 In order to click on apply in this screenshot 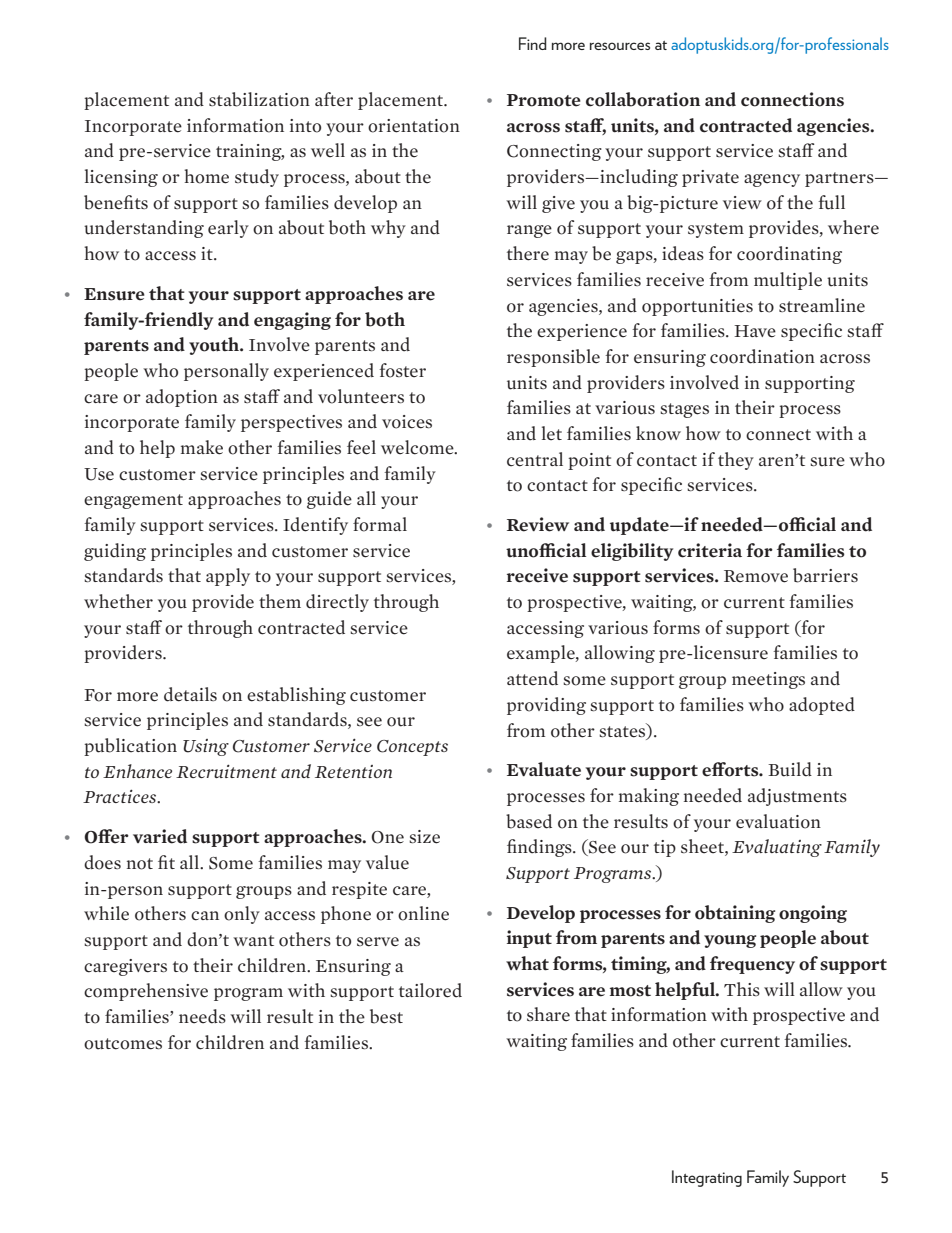, I will do `click(228, 577)`.
